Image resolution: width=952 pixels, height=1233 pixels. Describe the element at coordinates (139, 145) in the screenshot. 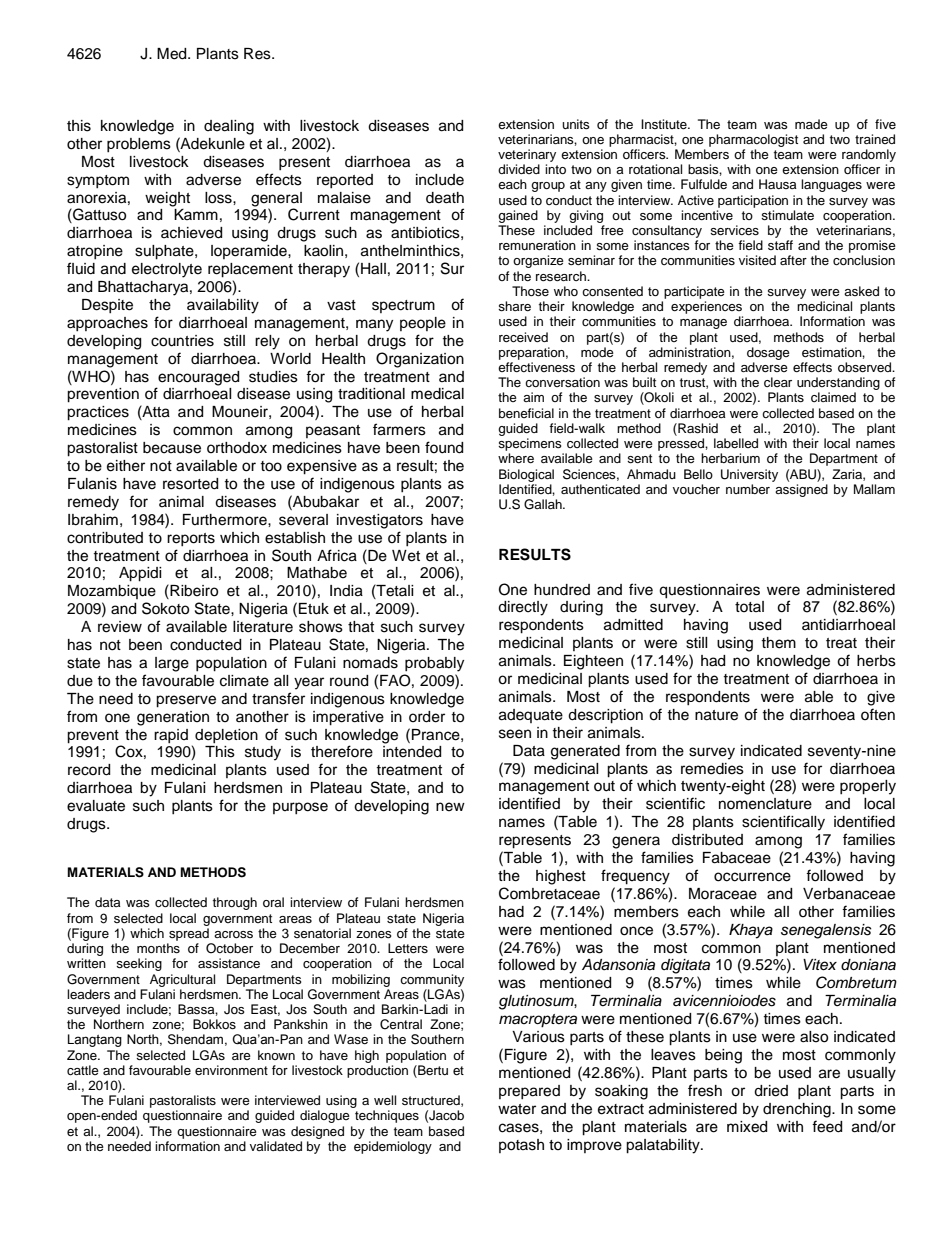

I see `problems` at that location.
